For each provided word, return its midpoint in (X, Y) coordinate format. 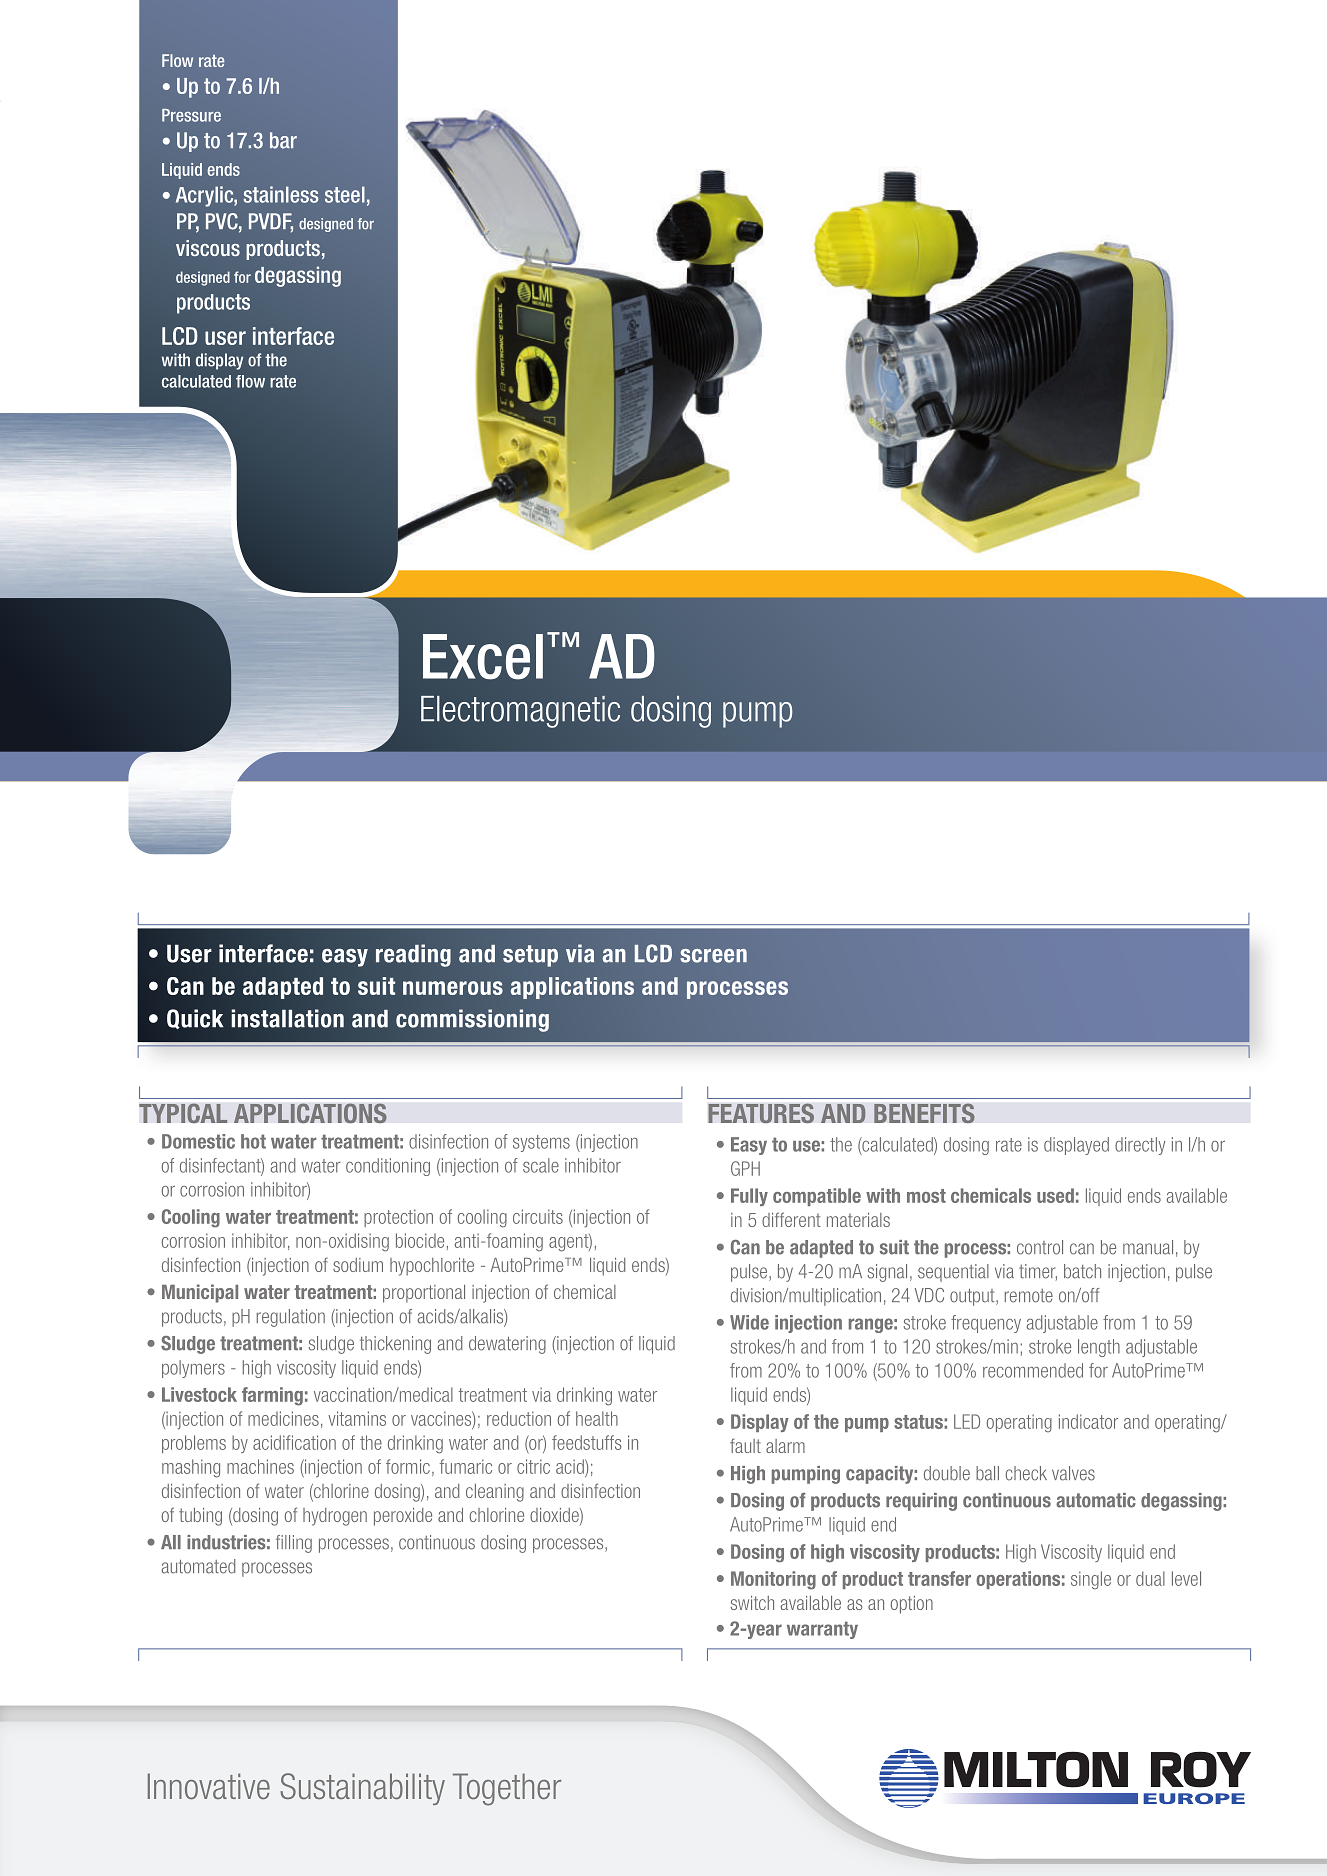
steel (345, 194)
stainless (281, 194)
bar (283, 140)
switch (752, 1603)
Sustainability (362, 1789)
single (1091, 1580)
